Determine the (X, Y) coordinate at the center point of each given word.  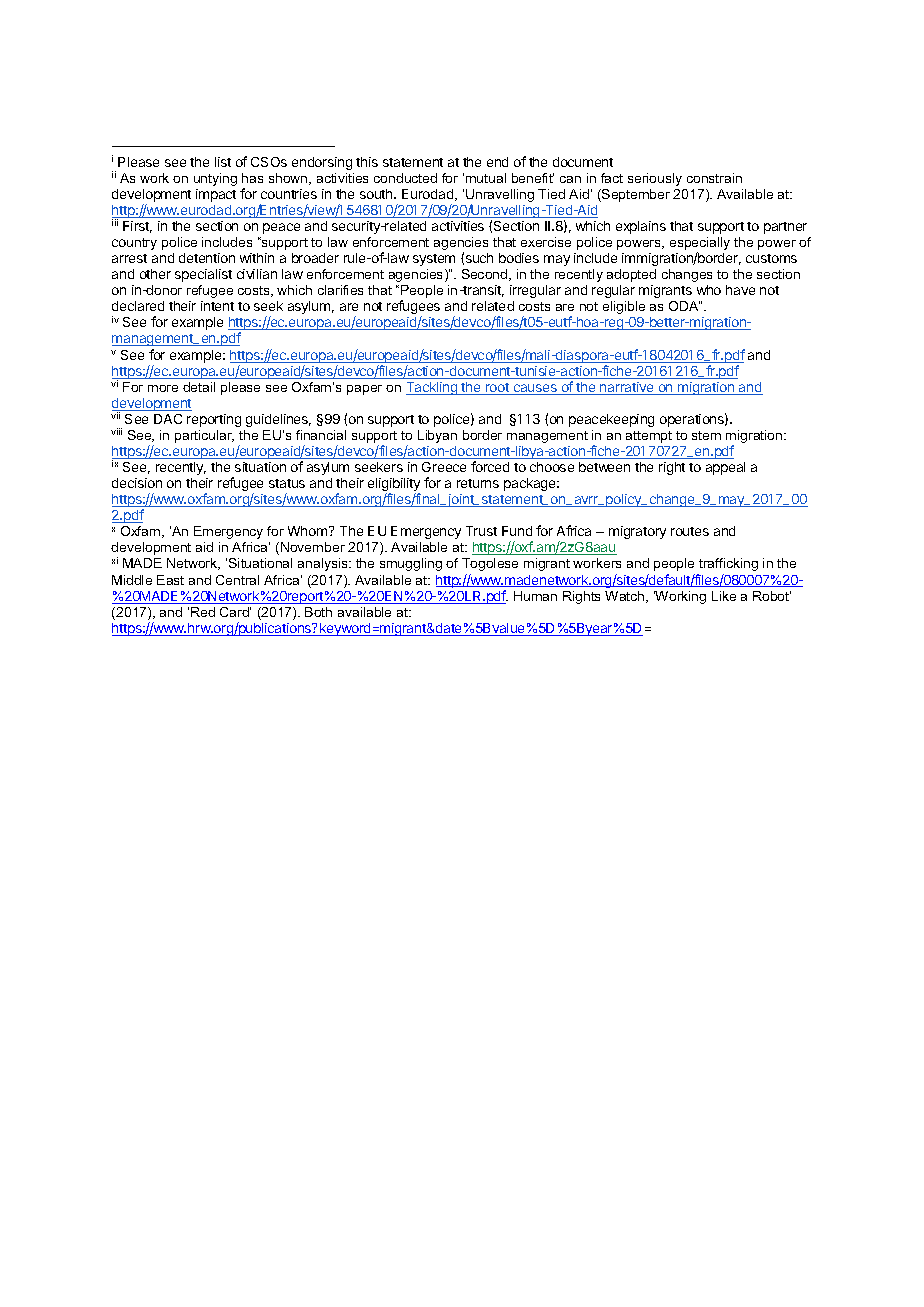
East (170, 580)
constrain (714, 178)
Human (535, 596)
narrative (627, 388)
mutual (486, 178)
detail (199, 387)
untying (215, 179)
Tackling (433, 388)
